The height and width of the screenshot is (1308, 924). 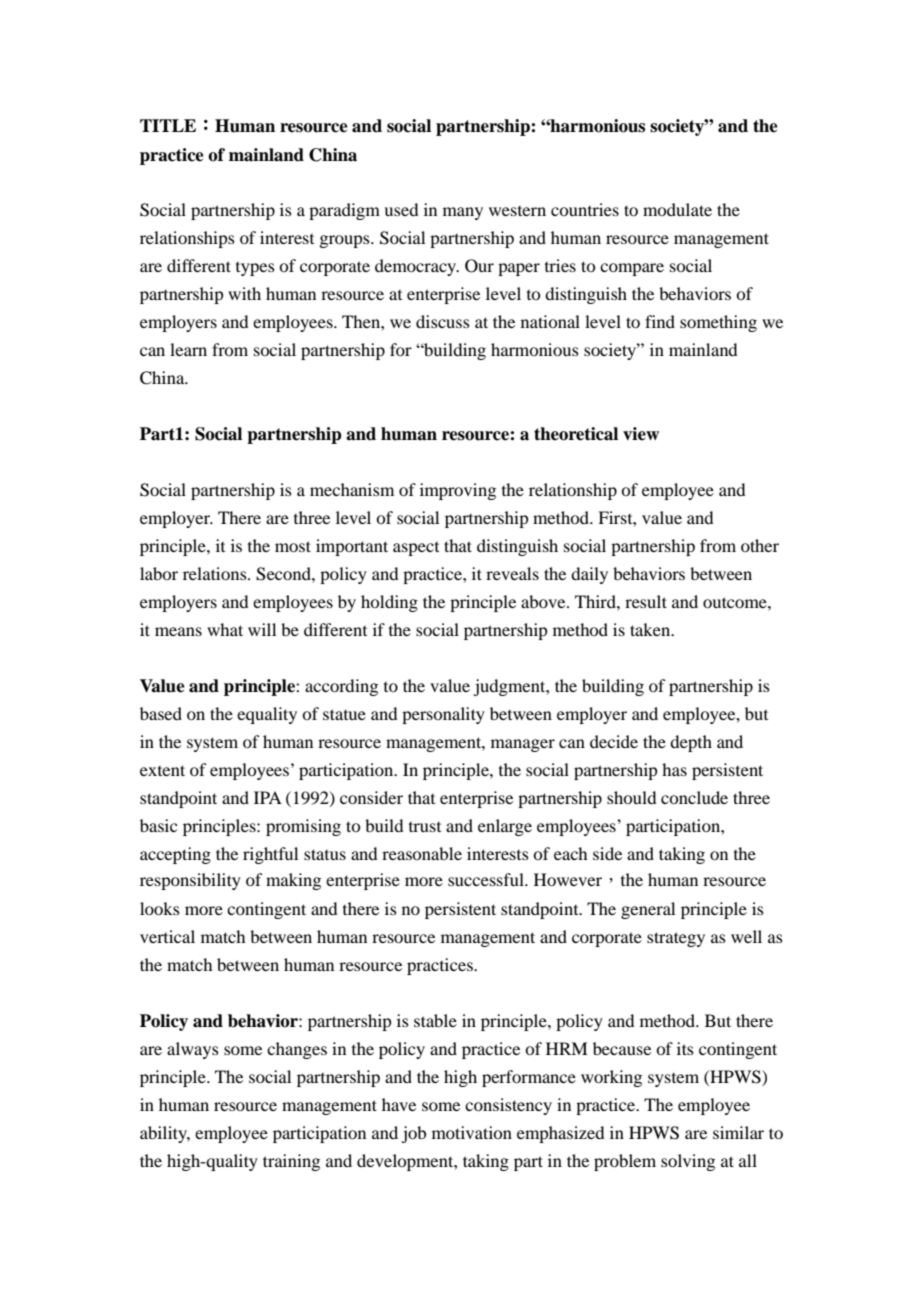 I want to click on strategy, so click(x=676, y=939).
